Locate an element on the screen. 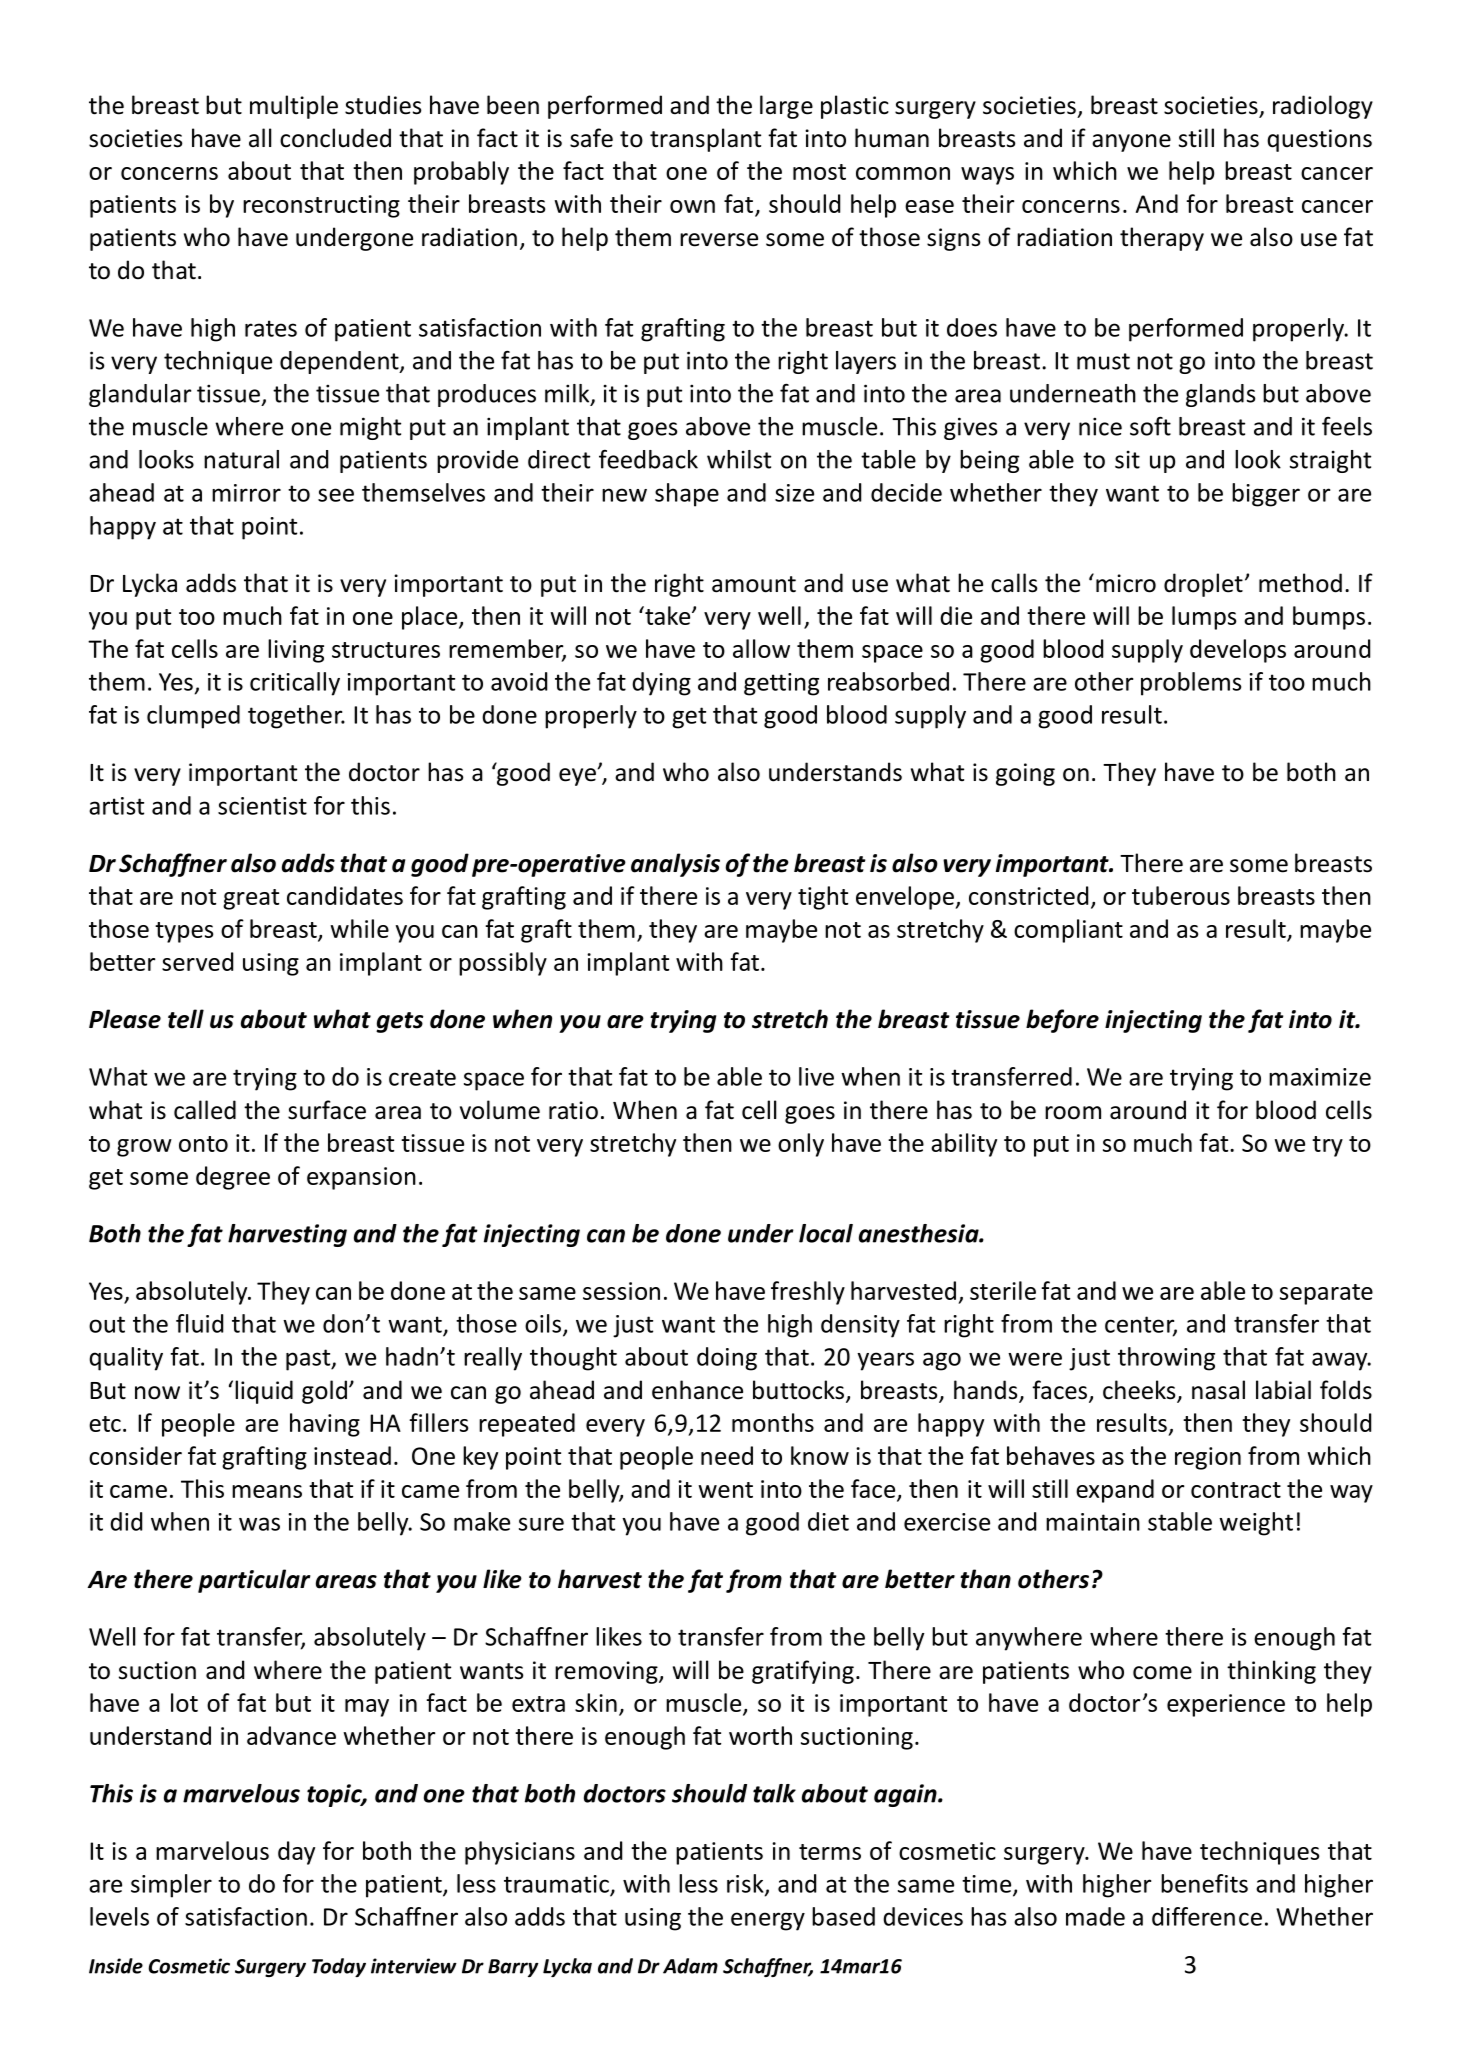 Image resolution: width=1462 pixels, height=2067 pixels. anyone is located at coordinates (1131, 143).
